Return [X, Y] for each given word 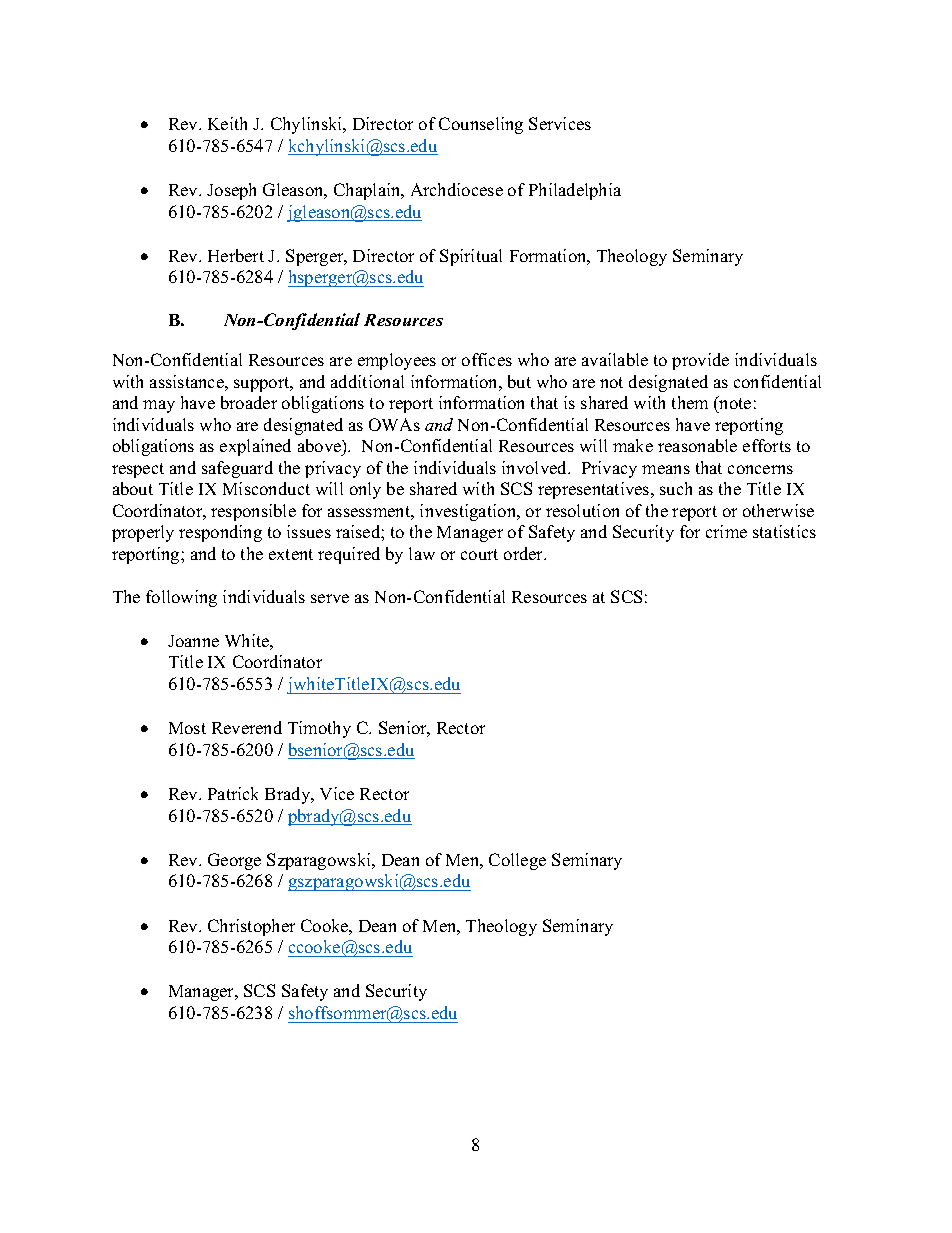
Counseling [481, 125]
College [517, 861]
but [519, 381]
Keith [227, 123]
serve [330, 598]
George [234, 861]
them [690, 402]
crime [726, 531]
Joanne [193, 641]
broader [249, 402]
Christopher [251, 927]
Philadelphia [575, 191]
